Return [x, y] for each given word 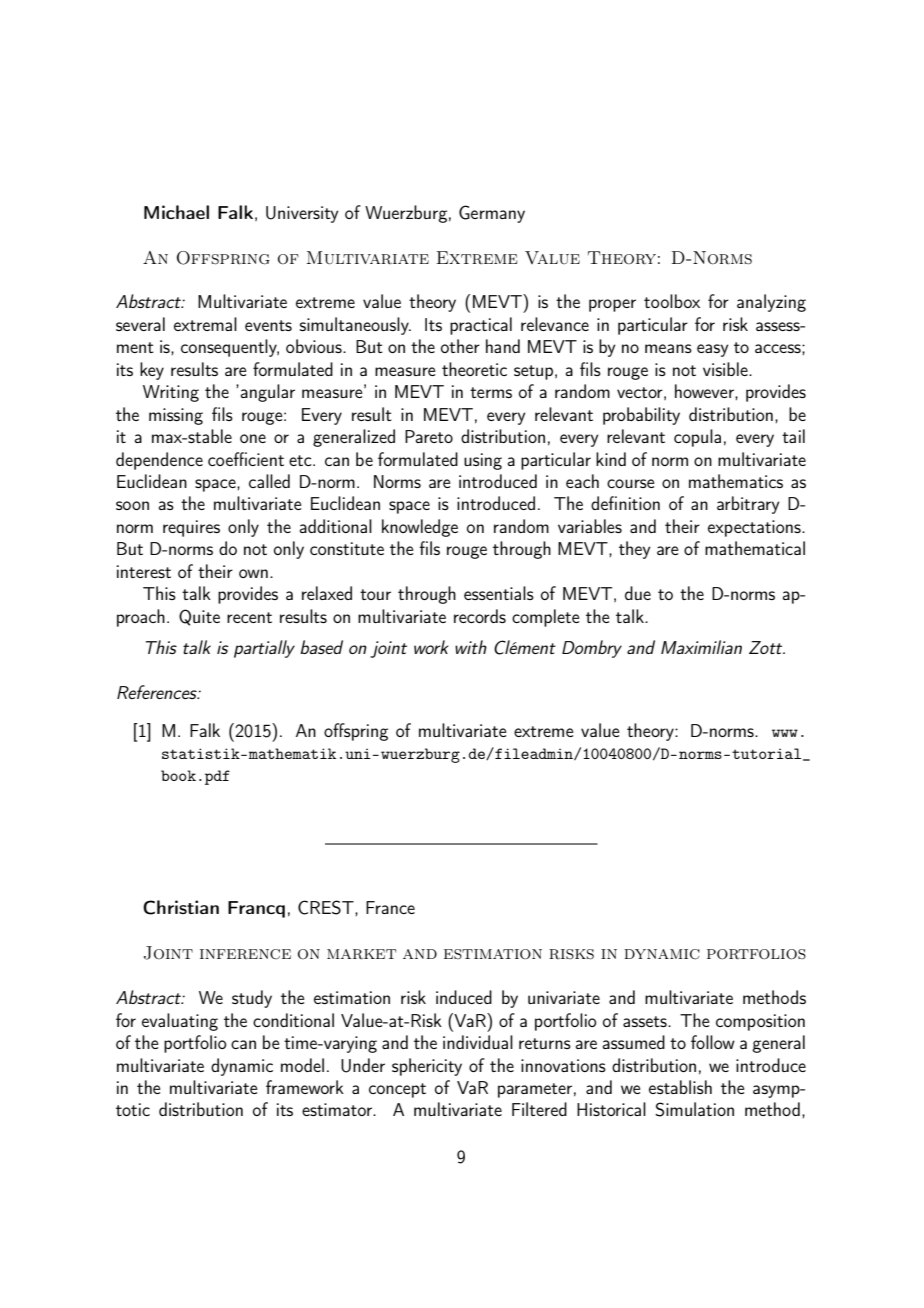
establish [680, 1087]
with [471, 647]
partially [264, 649]
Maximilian [701, 647]
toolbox [672, 301]
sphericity [427, 1067]
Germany [492, 214]
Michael [176, 212]
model [302, 1065]
